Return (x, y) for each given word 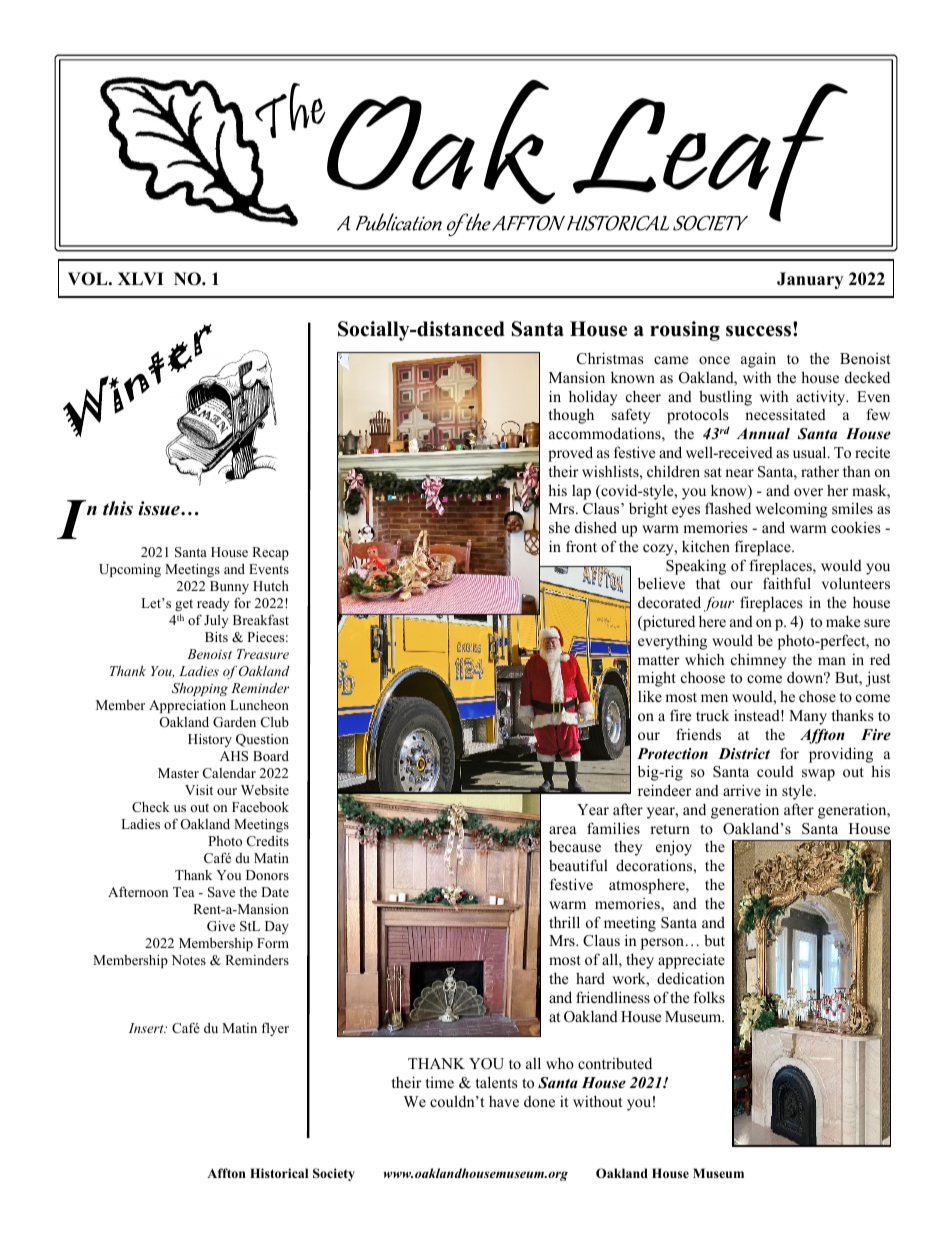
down (806, 677)
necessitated (785, 414)
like (650, 696)
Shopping (200, 689)
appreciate (691, 961)
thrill (564, 922)
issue (160, 508)
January (810, 280)
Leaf (709, 154)
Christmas (610, 358)
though (571, 416)
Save (221, 892)
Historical (279, 1173)
